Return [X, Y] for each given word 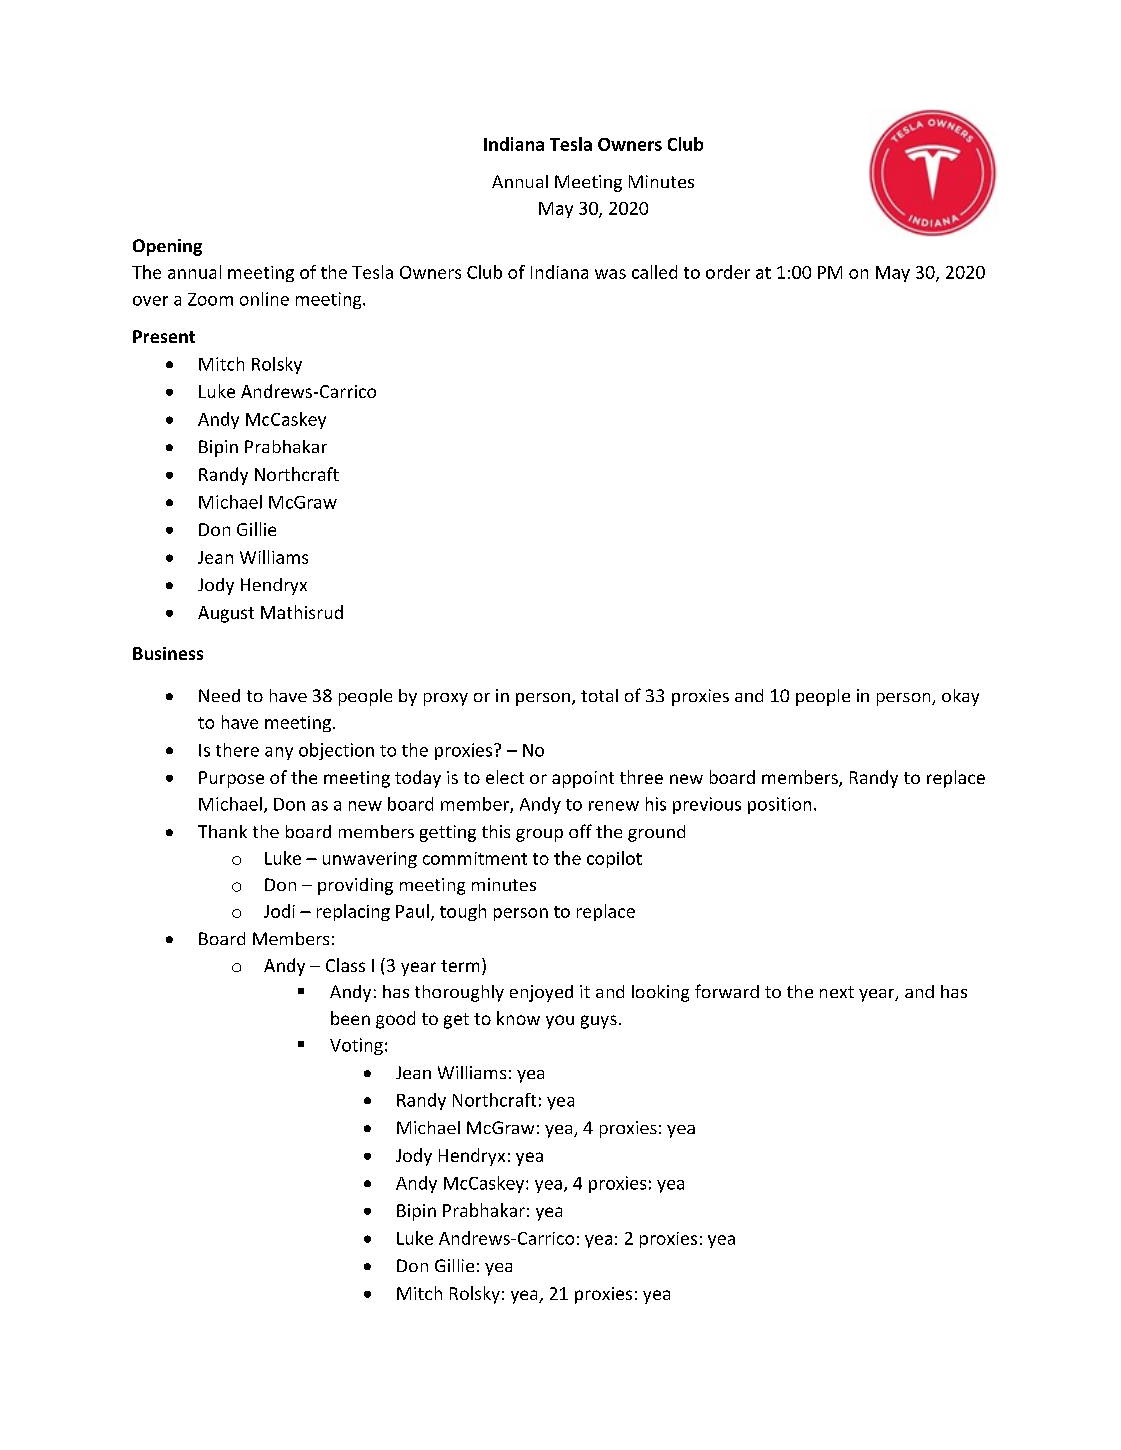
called [654, 272]
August [226, 614]
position [779, 805]
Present [164, 336]
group [539, 835]
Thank [222, 831]
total [599, 695]
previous [707, 805]
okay [960, 697]
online [264, 299]
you [560, 1022]
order [728, 272]
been [350, 1018]
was [610, 274]
